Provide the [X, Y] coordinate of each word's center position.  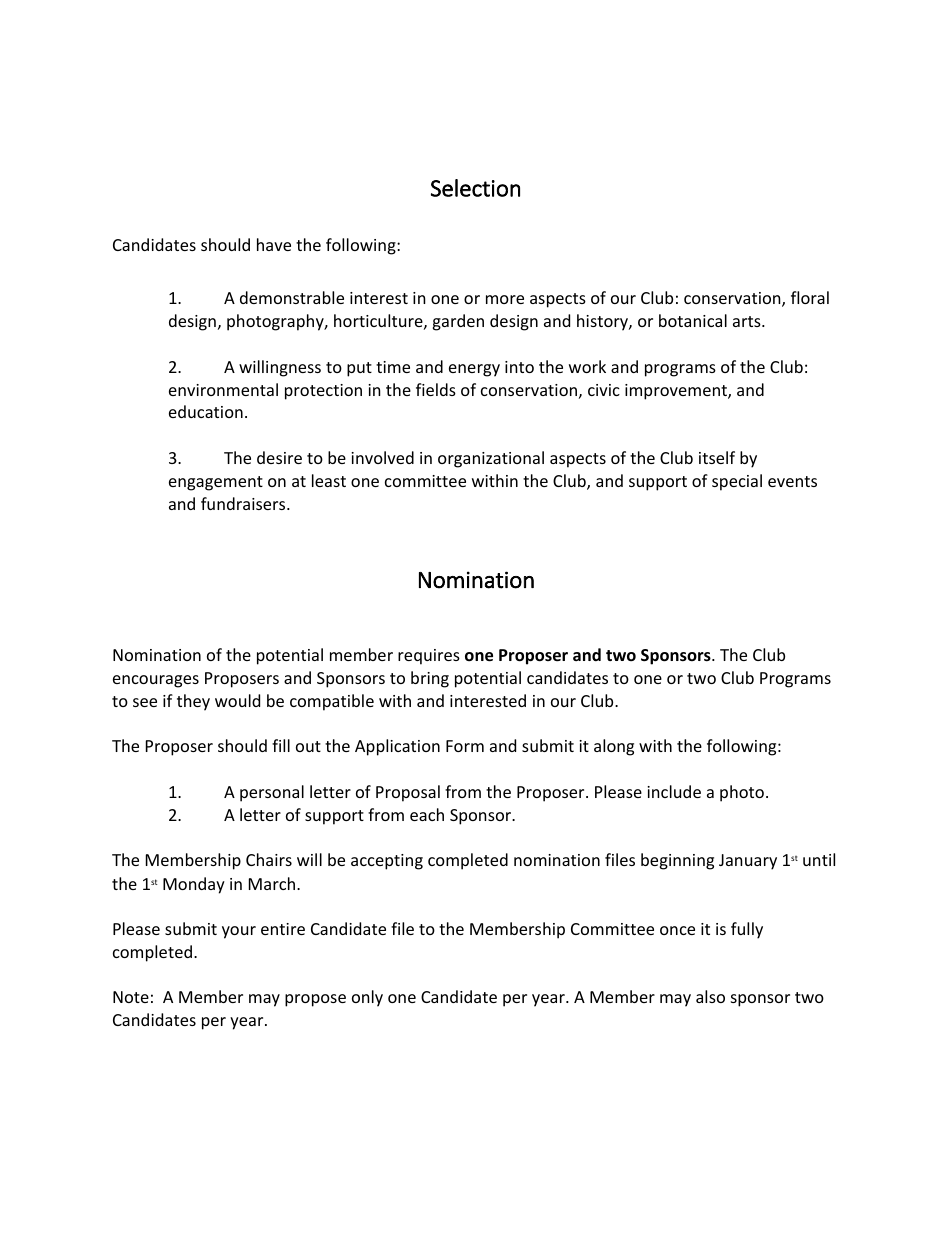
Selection [475, 188]
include [674, 791]
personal [272, 793]
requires [429, 657]
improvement [677, 392]
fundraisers [244, 503]
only [367, 998]
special [737, 482]
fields [436, 389]
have [274, 244]
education [206, 411]
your [239, 932]
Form [465, 746]
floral [810, 297]
